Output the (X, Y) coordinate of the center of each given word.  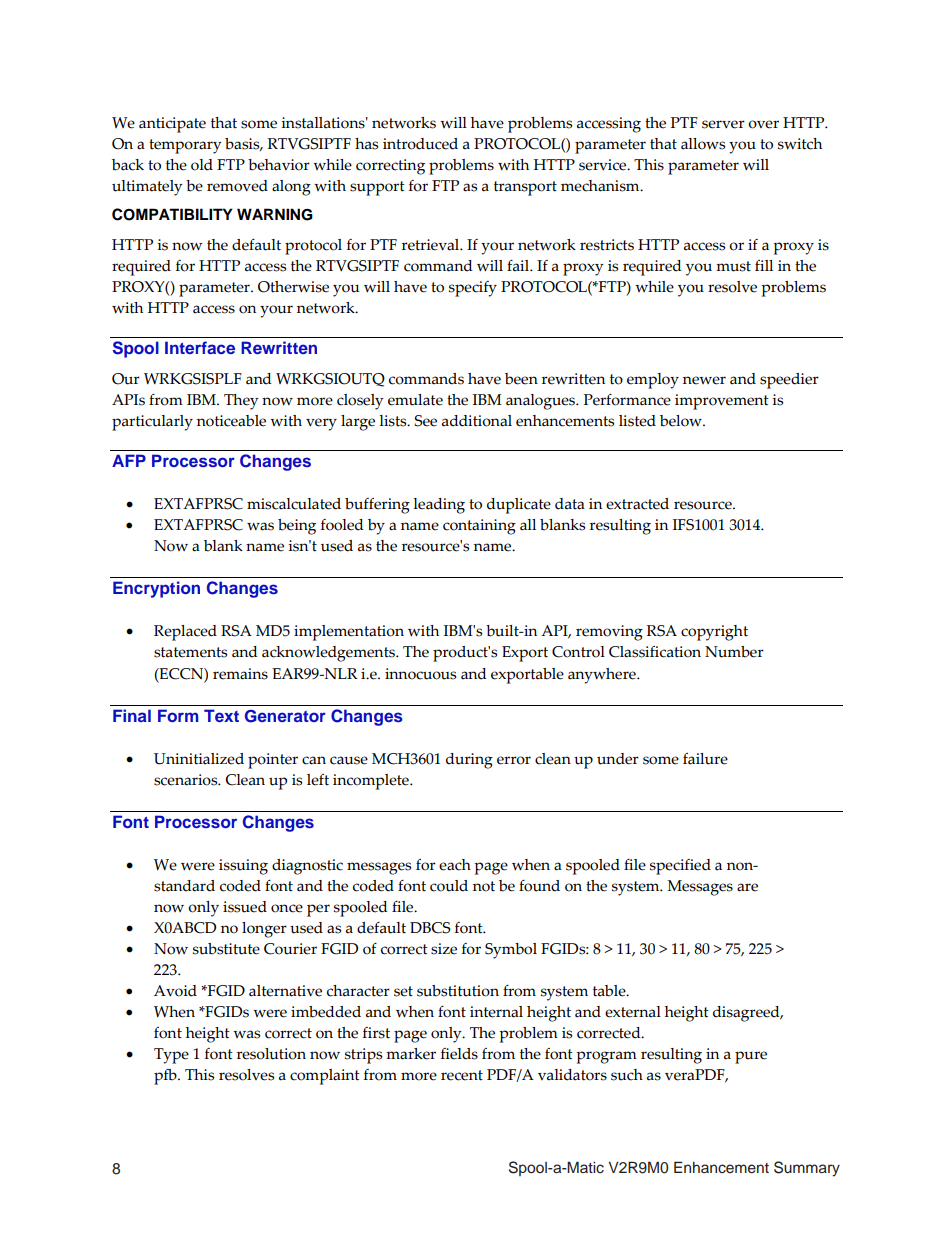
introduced (420, 144)
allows (703, 144)
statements (190, 652)
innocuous (420, 674)
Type (171, 1056)
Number (734, 652)
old (202, 165)
